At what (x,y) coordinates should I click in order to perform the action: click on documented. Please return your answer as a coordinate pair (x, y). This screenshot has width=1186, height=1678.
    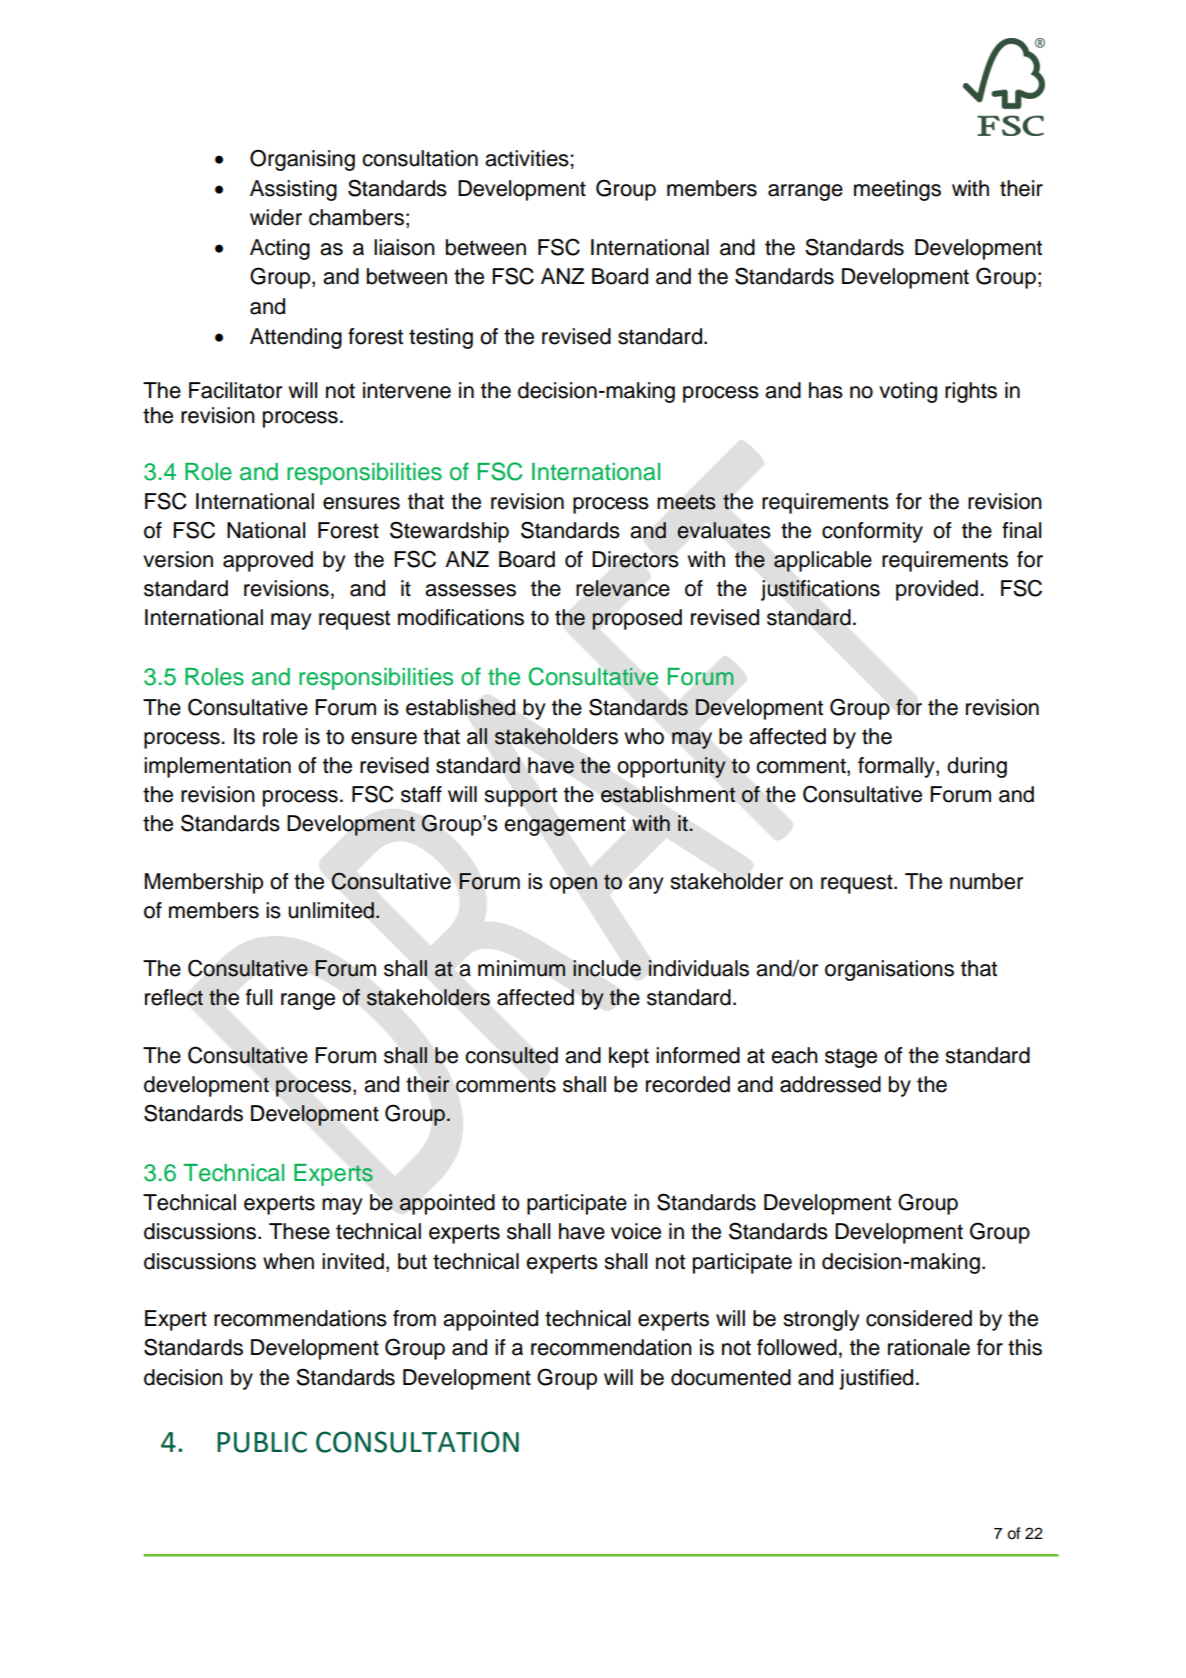
    Looking at the image, I should click on (731, 1377).
